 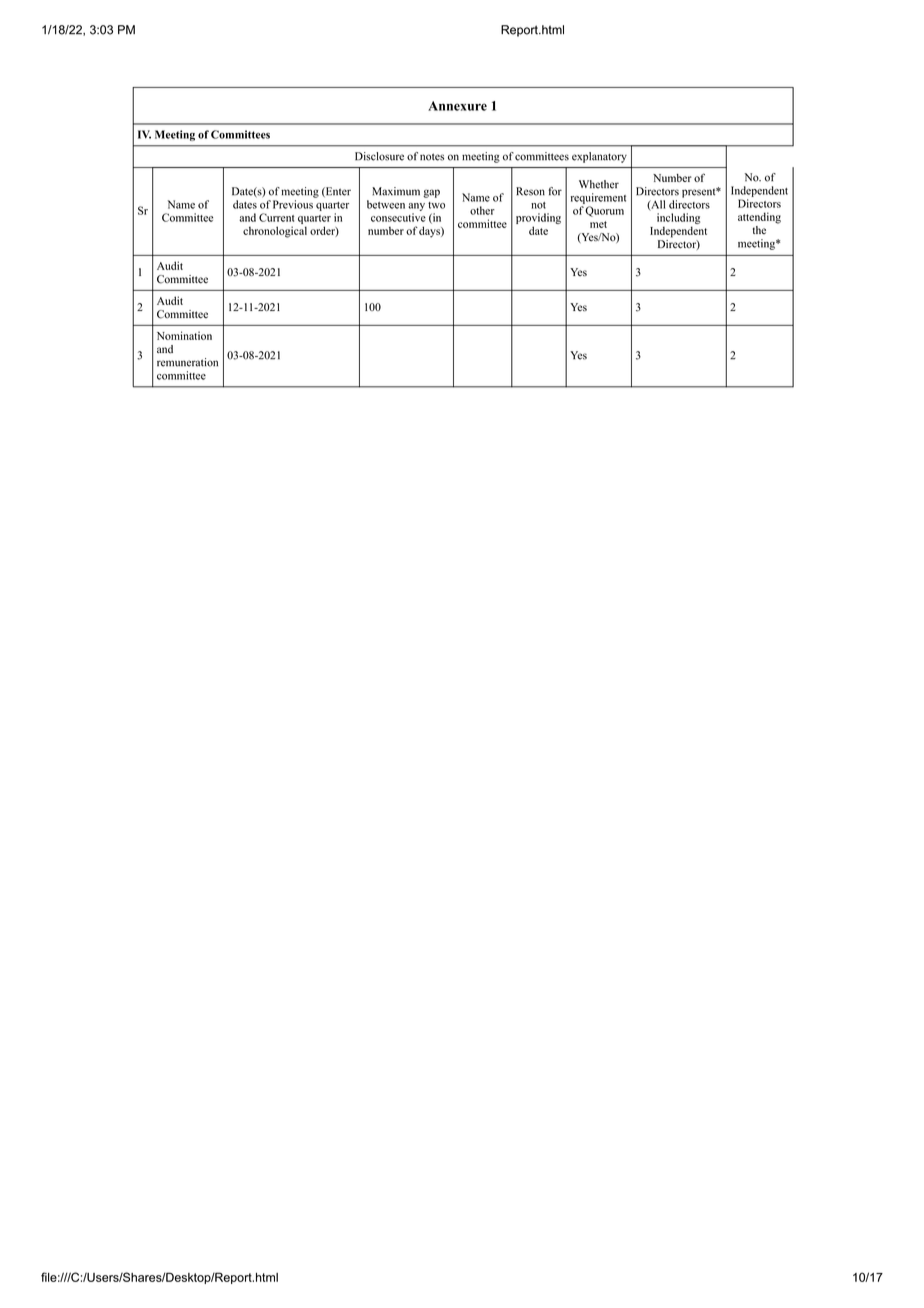 What do you see at coordinates (276, 217) in the document?
I see `Current` at bounding box center [276, 217].
